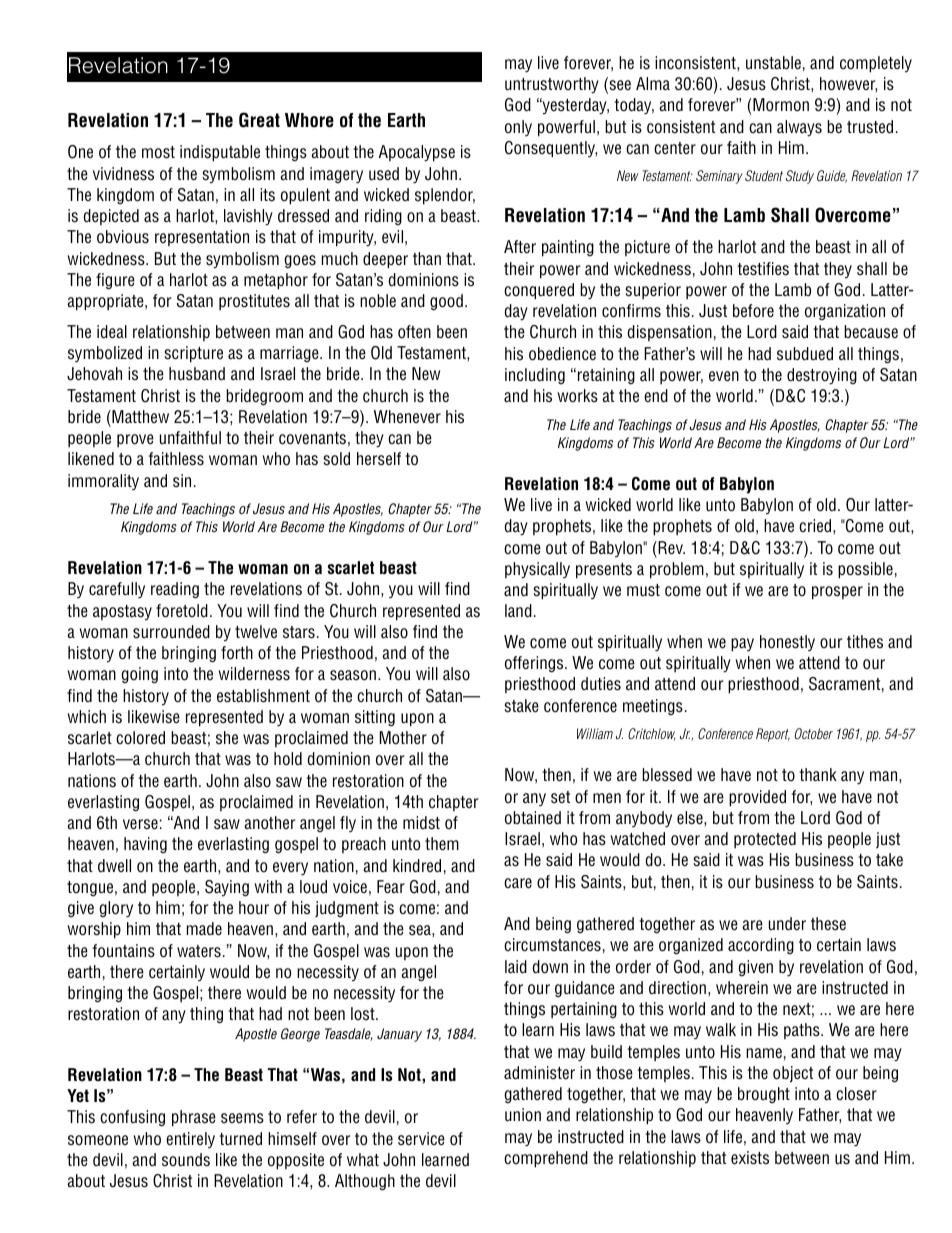 The image size is (952, 1233). Describe the element at coordinates (518, 611) in the screenshot. I see `land` at that location.
